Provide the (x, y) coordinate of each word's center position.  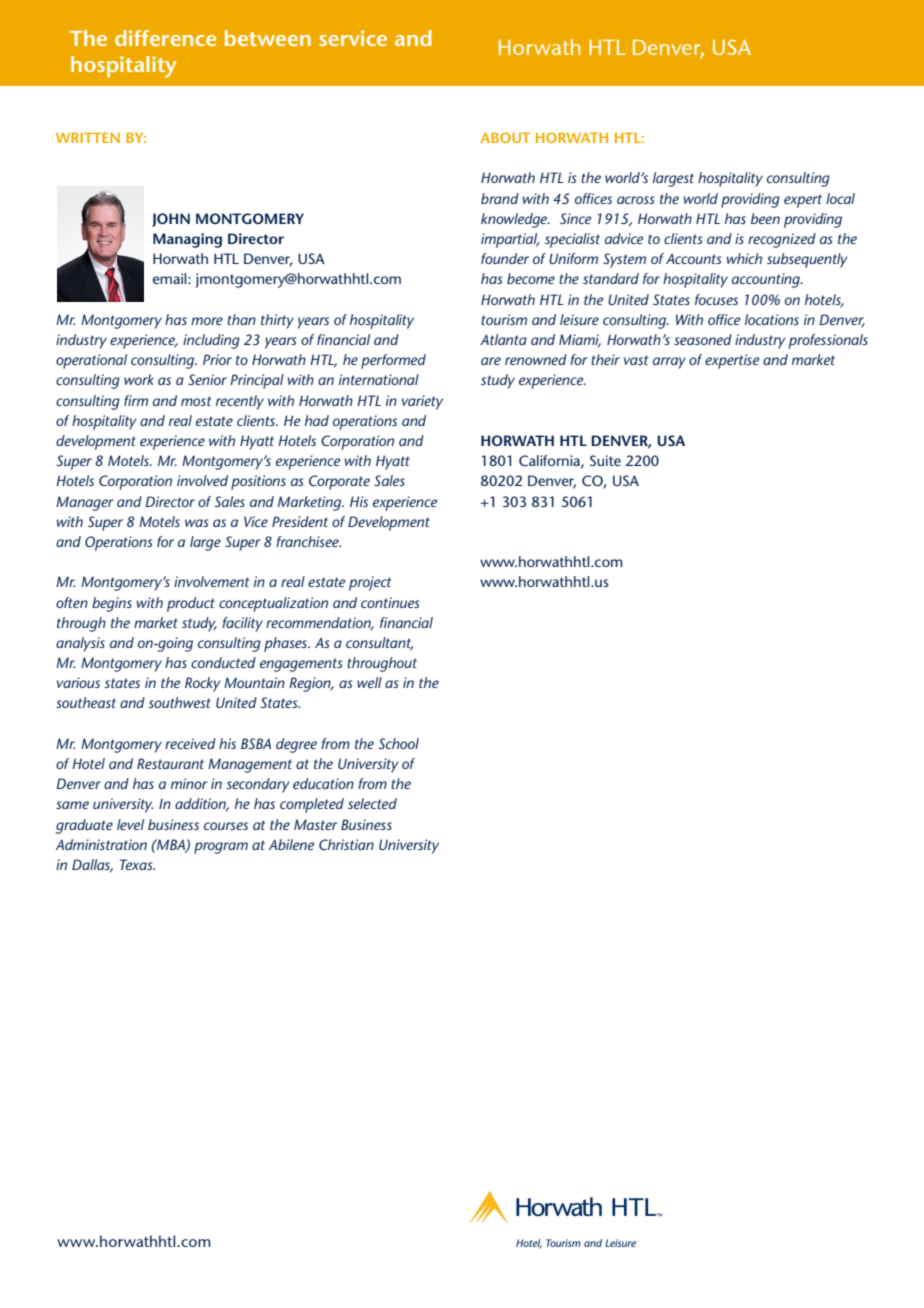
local (840, 198)
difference (165, 38)
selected (372, 803)
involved (202, 480)
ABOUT (505, 137)
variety (422, 402)
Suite (605, 460)
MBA (171, 845)
